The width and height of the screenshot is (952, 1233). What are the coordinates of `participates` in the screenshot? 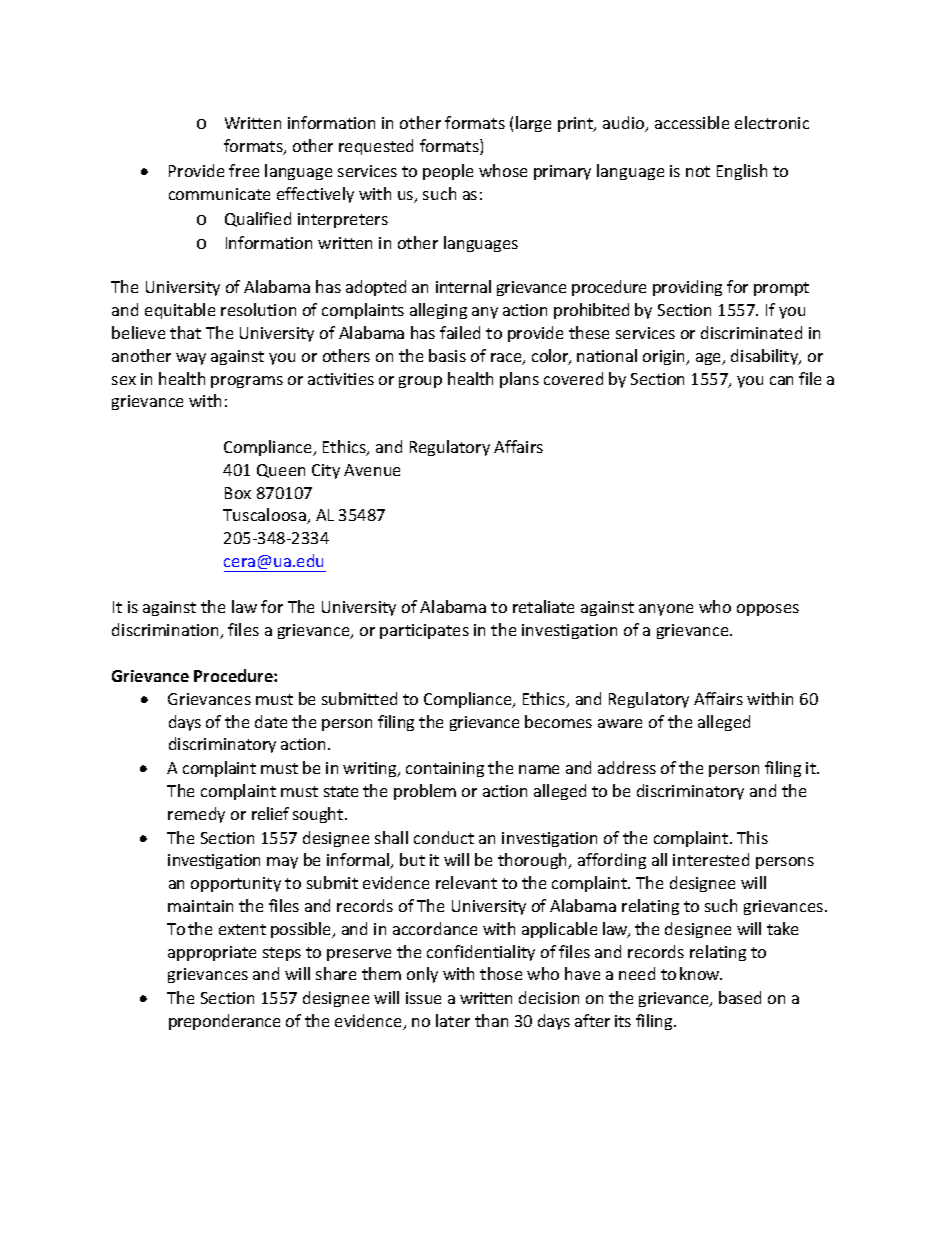 It's located at (424, 631).
